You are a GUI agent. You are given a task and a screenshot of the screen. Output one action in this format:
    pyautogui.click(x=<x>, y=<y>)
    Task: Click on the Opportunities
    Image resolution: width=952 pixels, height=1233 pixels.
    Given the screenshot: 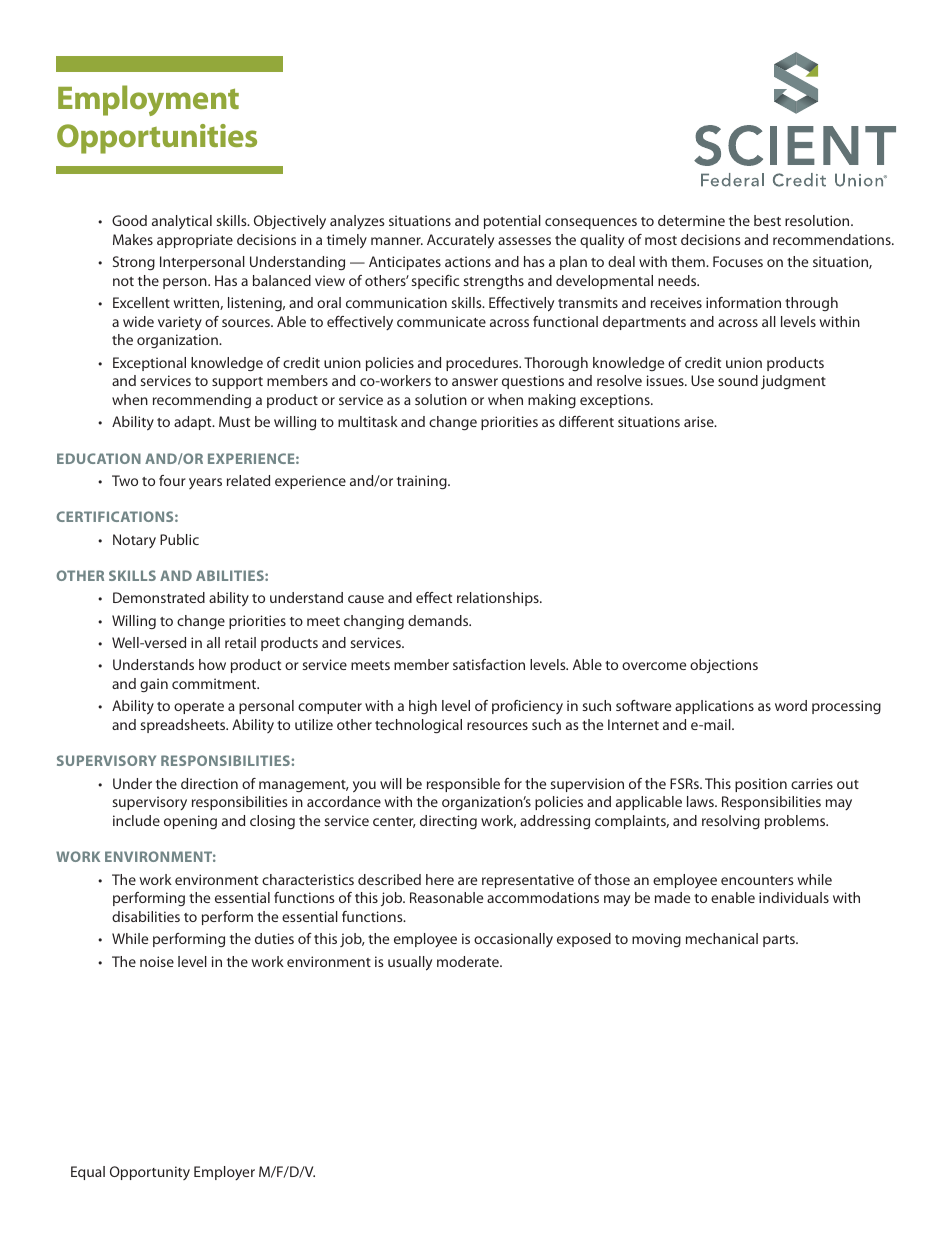 What is the action you would take?
    pyautogui.click(x=157, y=139)
